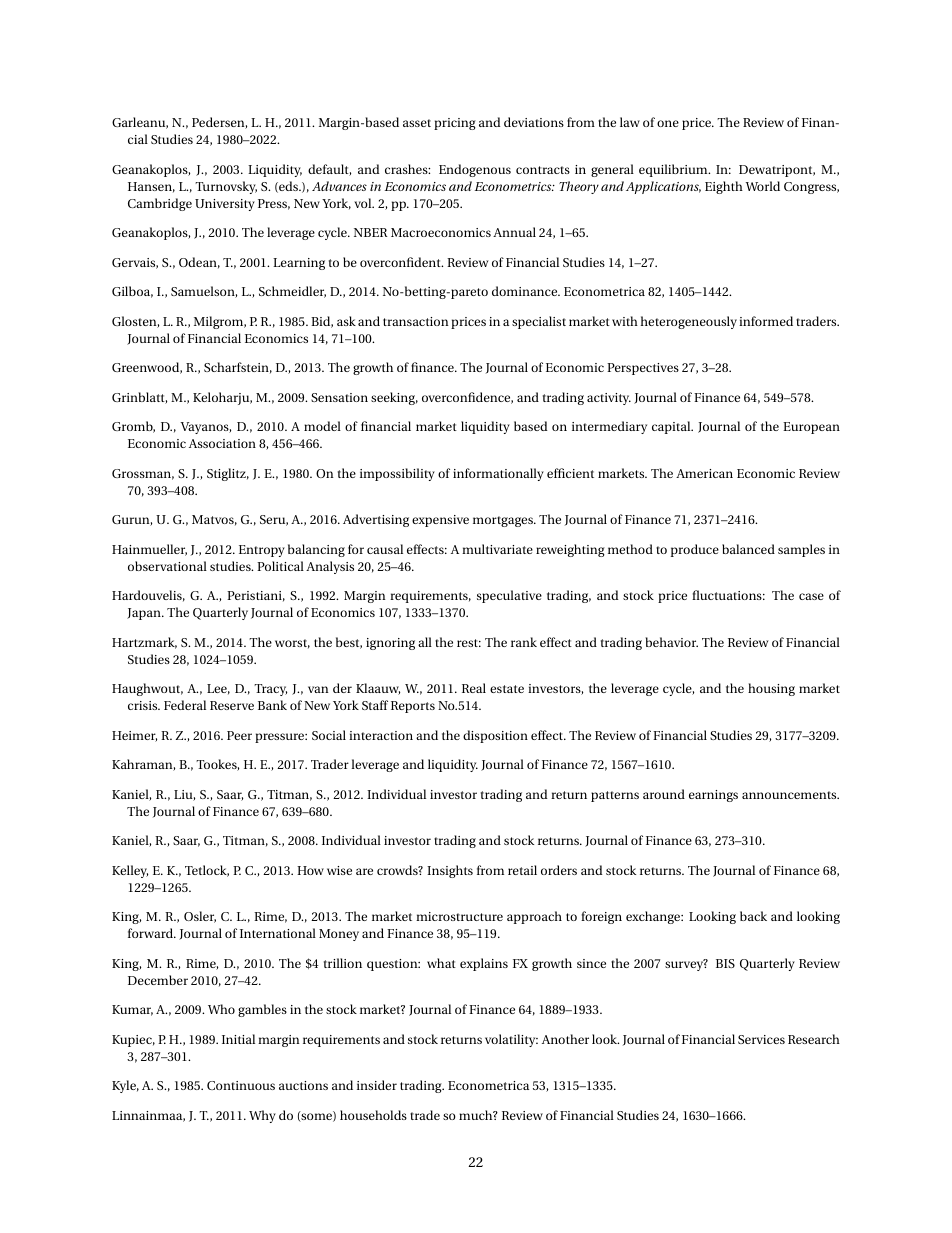  What do you see at coordinates (241, 1085) in the document?
I see `Continuous` at bounding box center [241, 1085].
